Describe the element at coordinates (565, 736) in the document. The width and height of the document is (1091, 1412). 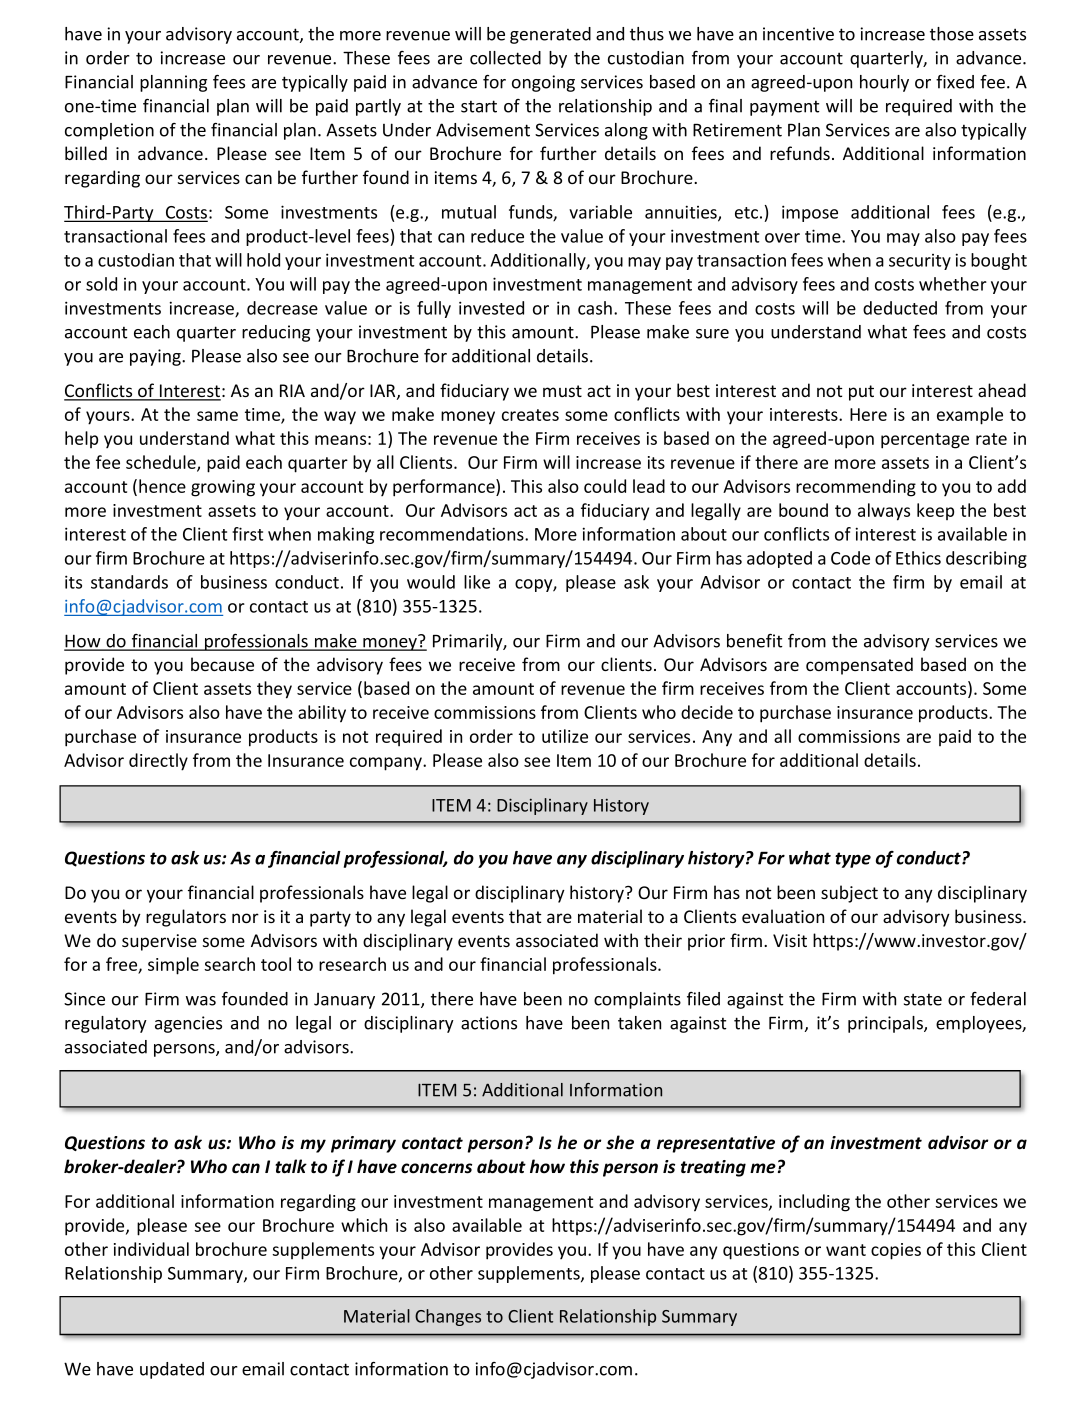
I see `utilize` at that location.
